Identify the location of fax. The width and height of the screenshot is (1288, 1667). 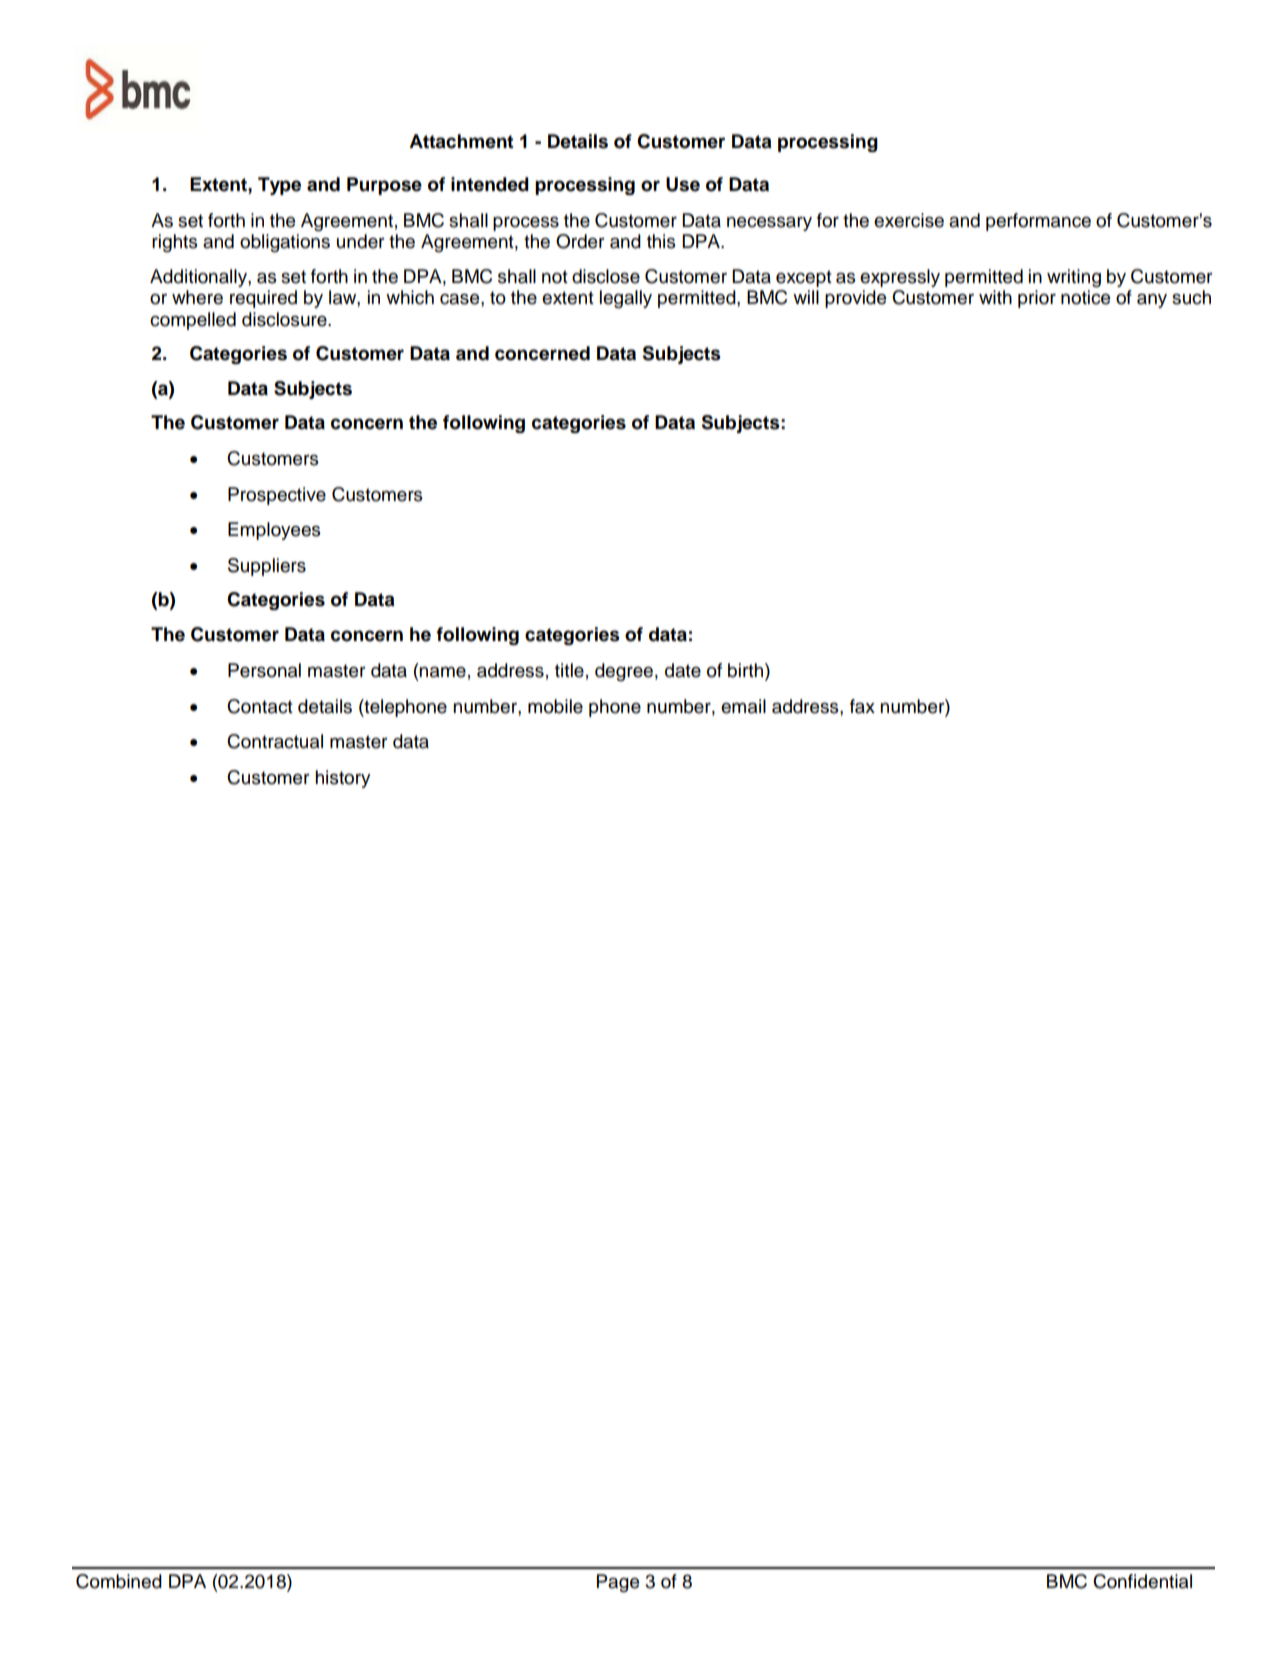
(862, 706).
